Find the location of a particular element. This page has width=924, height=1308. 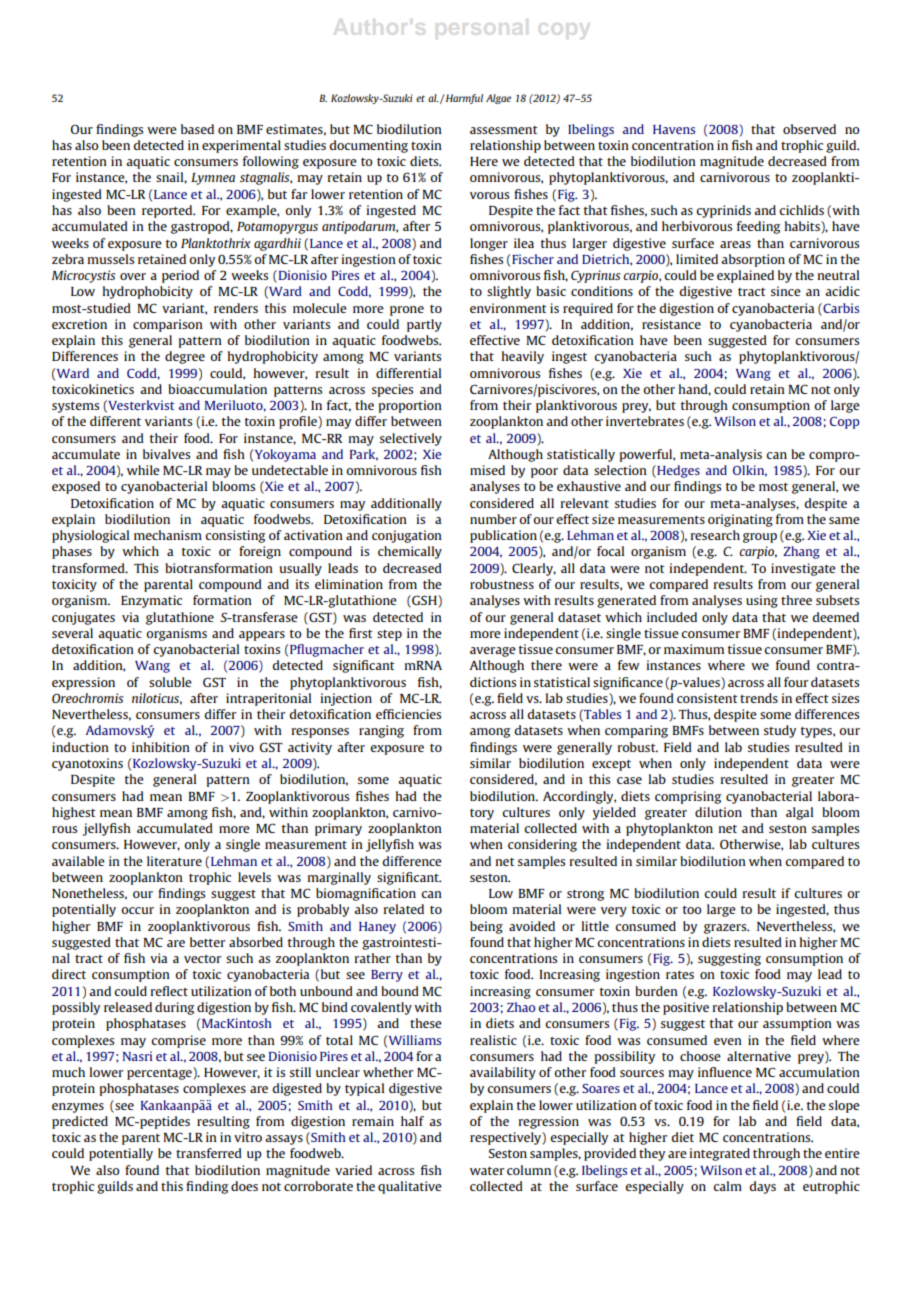

transferred is located at coordinates (209, 1153).
